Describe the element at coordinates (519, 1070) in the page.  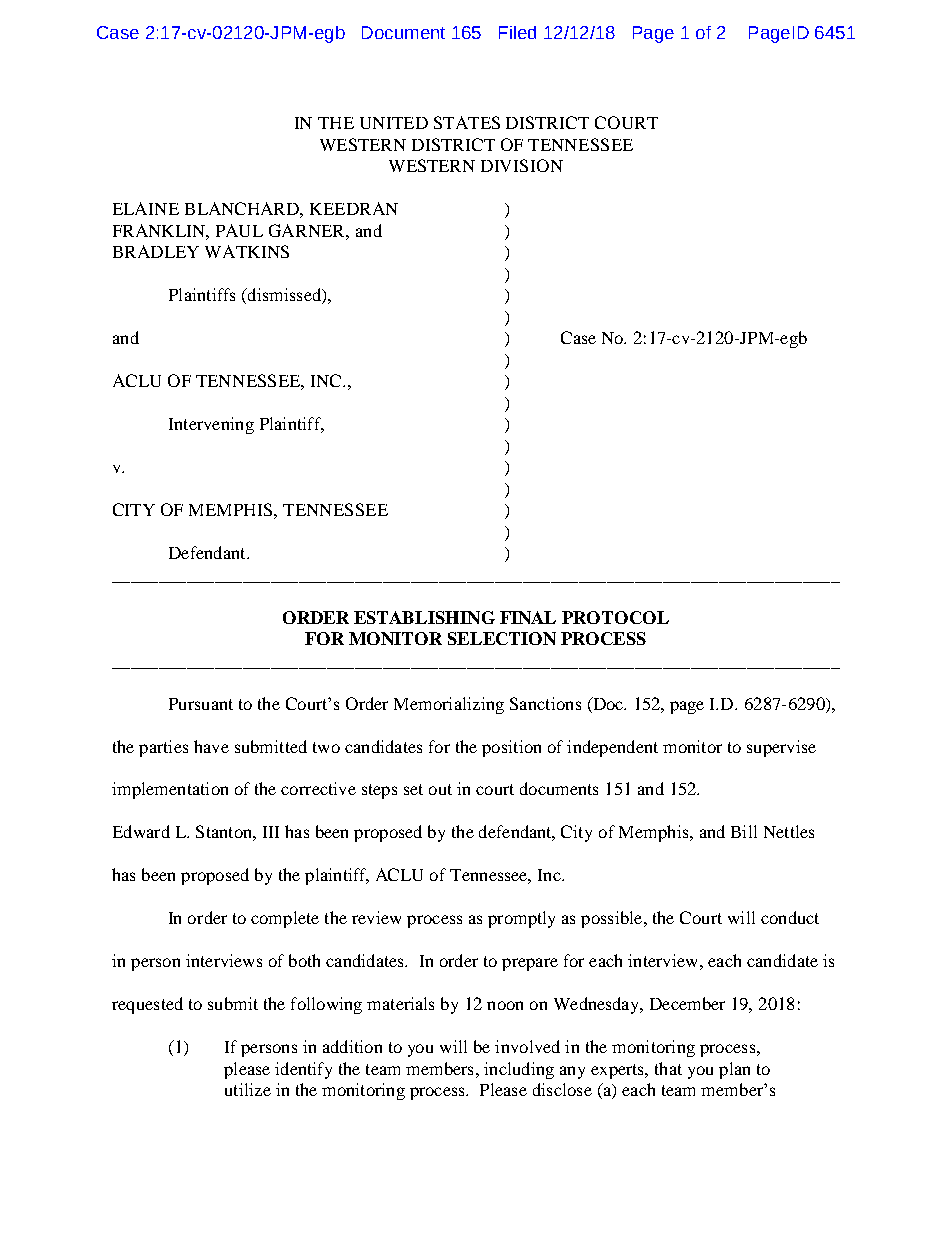
I see `including` at that location.
